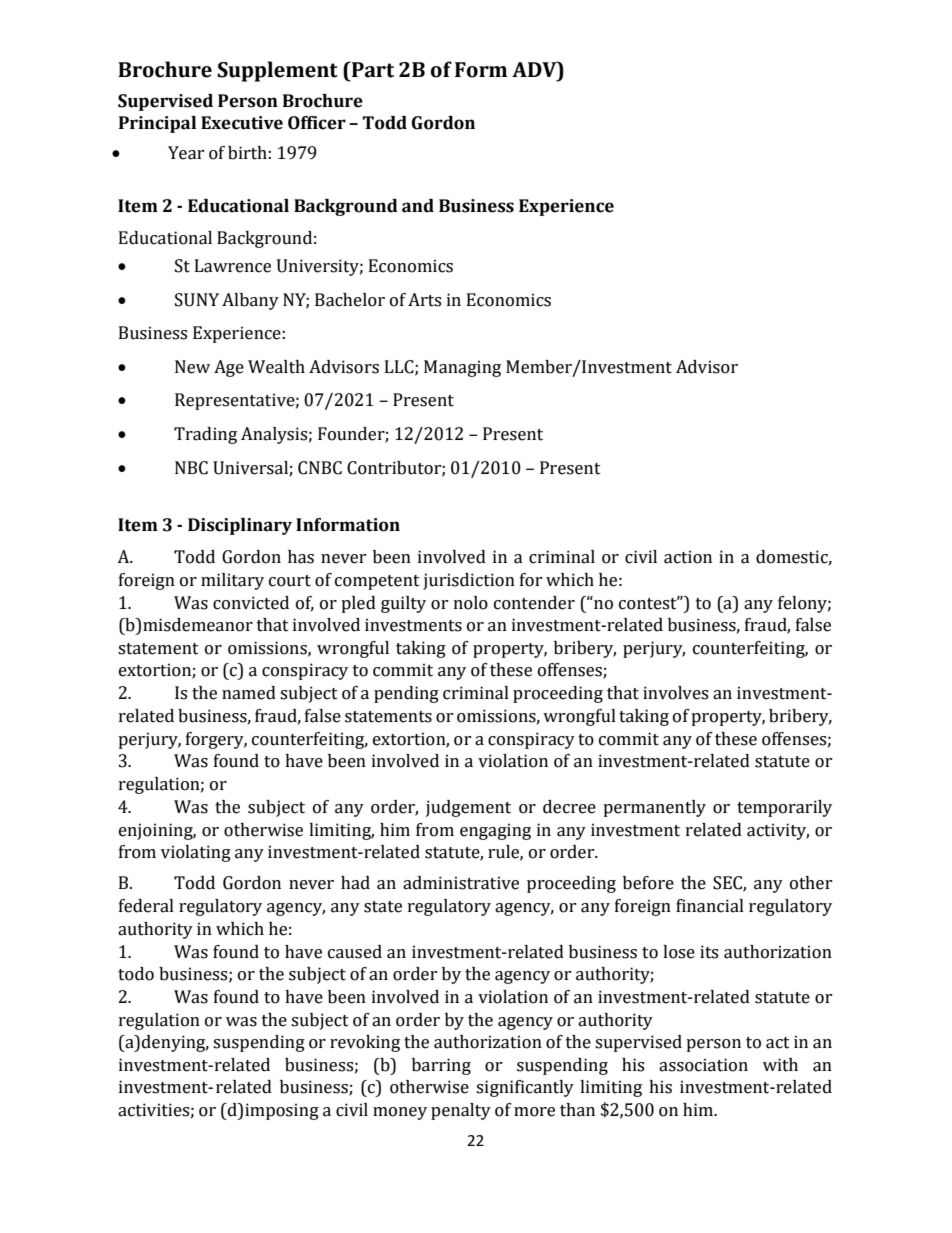  Describe the element at coordinates (196, 853) in the screenshot. I see `violating` at that location.
